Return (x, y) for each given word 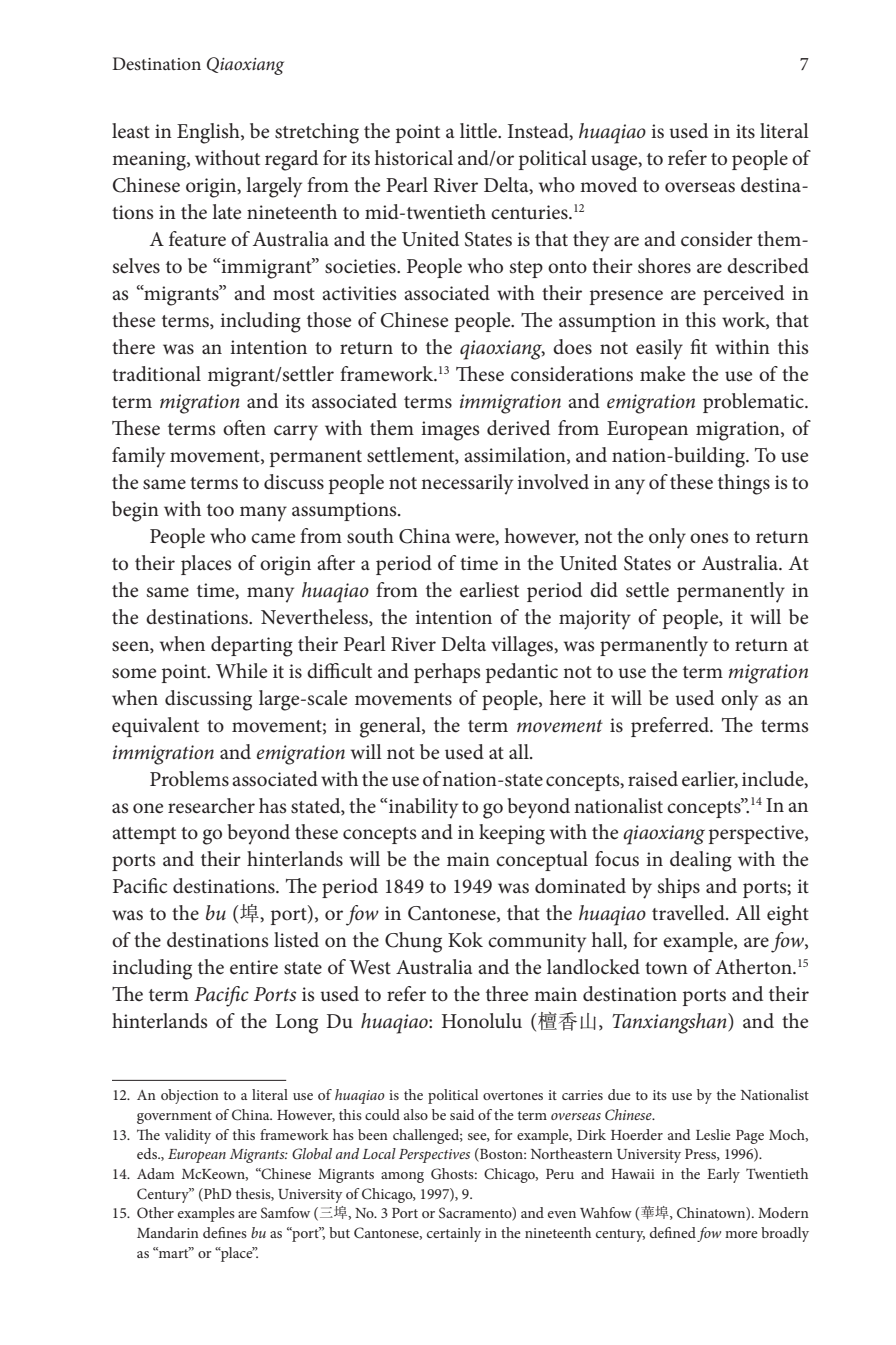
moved (608, 185)
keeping (512, 834)
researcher (211, 806)
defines (225, 1232)
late (226, 212)
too (220, 510)
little (480, 131)
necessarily (467, 484)
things (744, 484)
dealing (701, 861)
